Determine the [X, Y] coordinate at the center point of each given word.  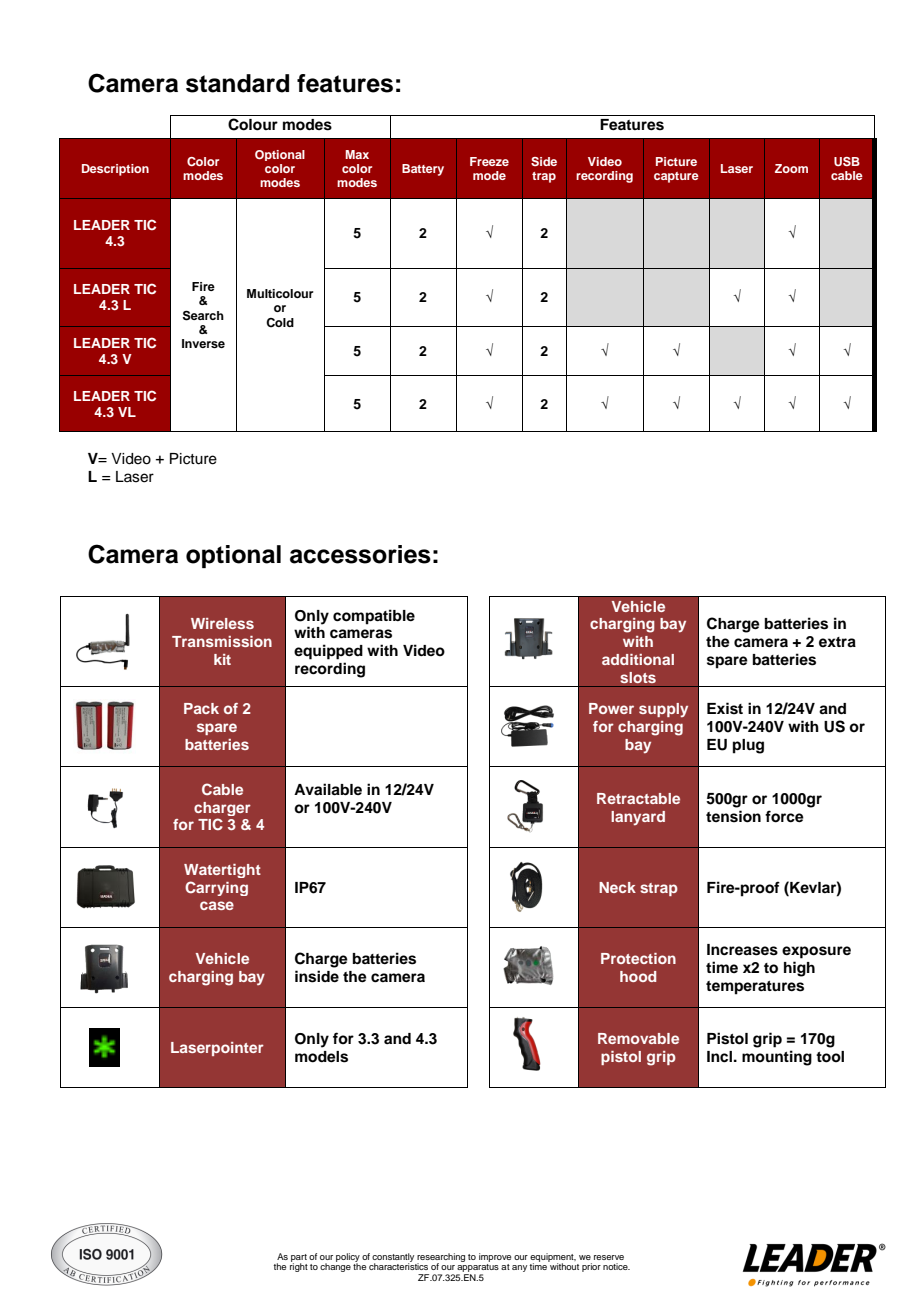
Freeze [489, 161]
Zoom [791, 168]
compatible [374, 617]
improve [495, 1257]
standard [237, 83]
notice [616, 1266]
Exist [725, 708]
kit [222, 659]
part [299, 1259]
